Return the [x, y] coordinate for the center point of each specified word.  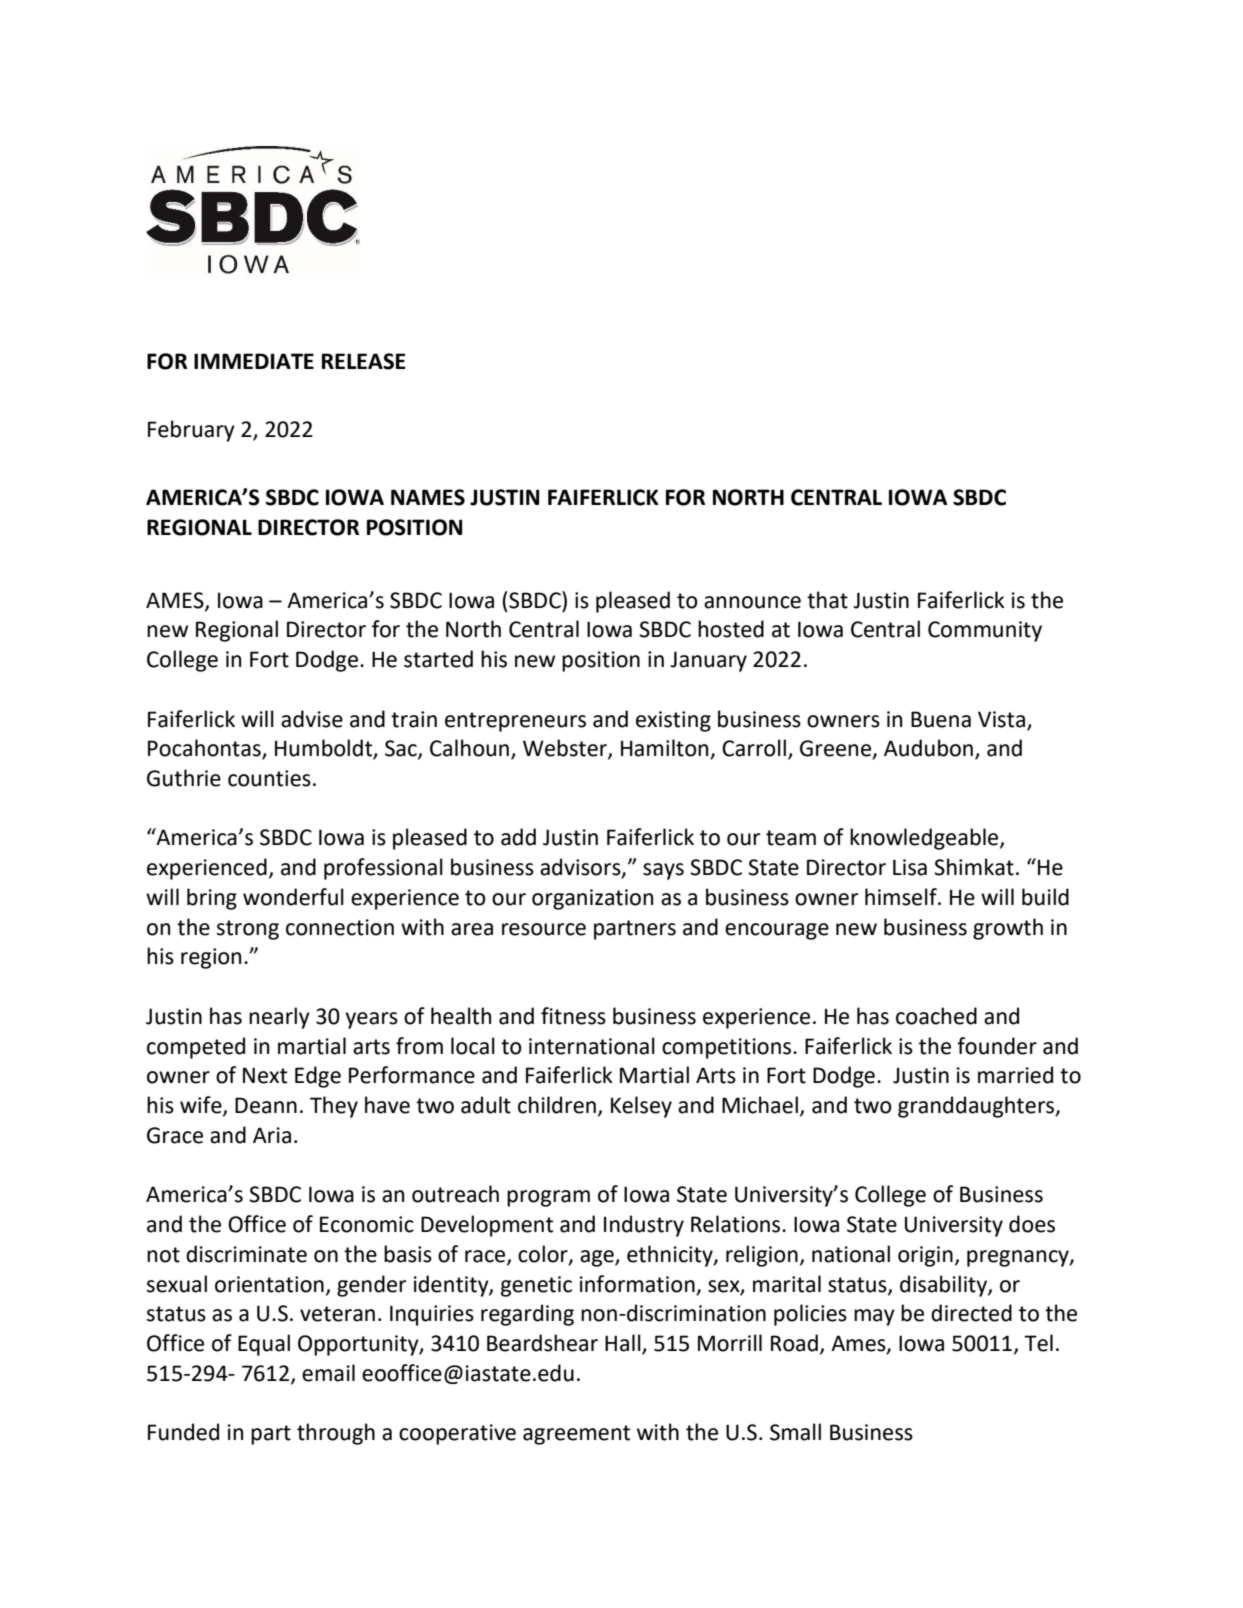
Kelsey [641, 1107]
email [328, 1373]
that [827, 600]
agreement [576, 1435]
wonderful [293, 897]
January [708, 661]
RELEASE [364, 361]
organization [592, 899]
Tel [1038, 1343]
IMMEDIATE [254, 361]
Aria [272, 1135]
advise [312, 719]
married [1015, 1075]
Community [985, 631]
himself [902, 897]
